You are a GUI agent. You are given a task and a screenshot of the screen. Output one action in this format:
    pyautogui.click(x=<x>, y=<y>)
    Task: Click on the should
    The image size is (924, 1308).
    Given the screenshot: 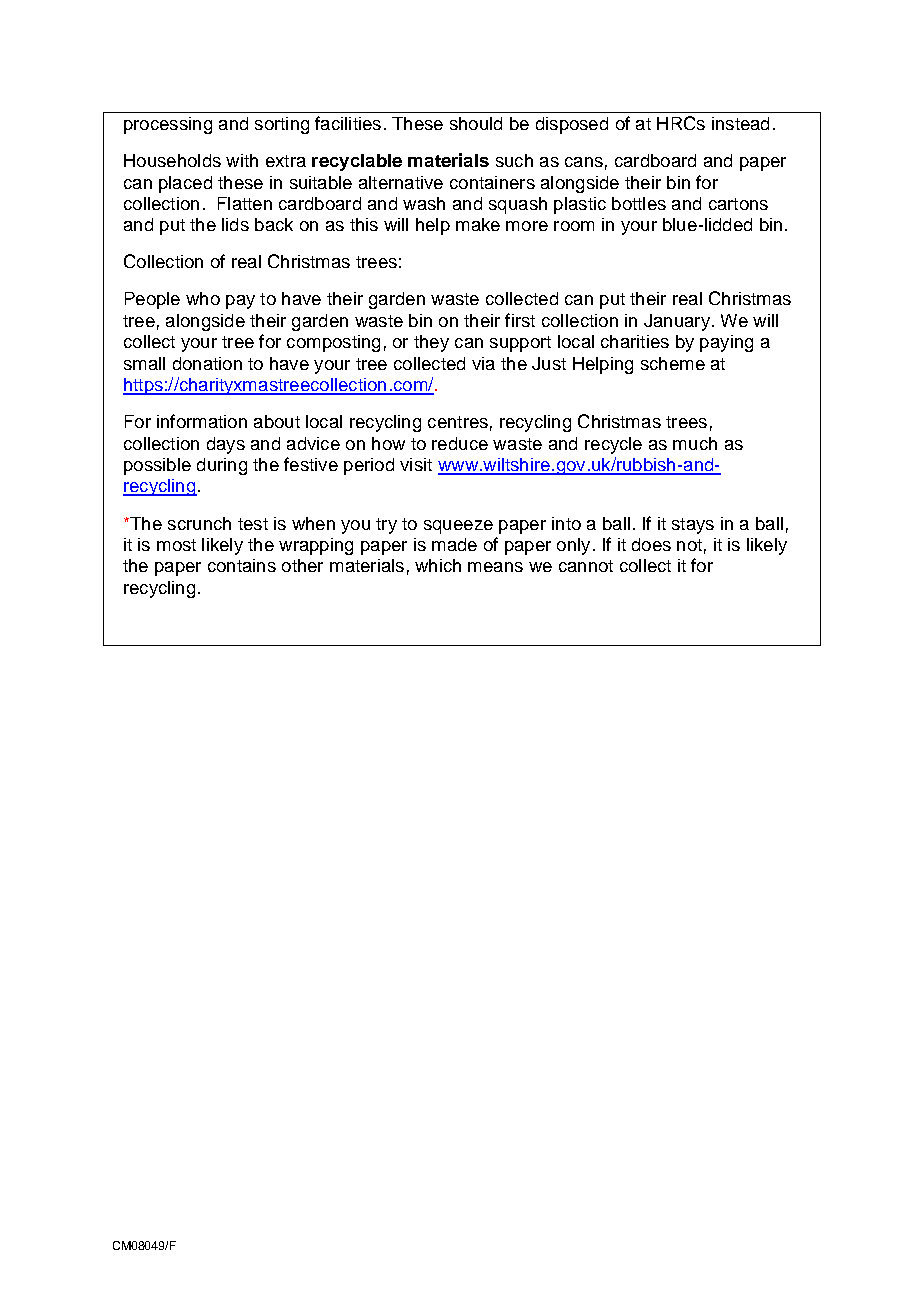 What is the action you would take?
    pyautogui.click(x=476, y=123)
